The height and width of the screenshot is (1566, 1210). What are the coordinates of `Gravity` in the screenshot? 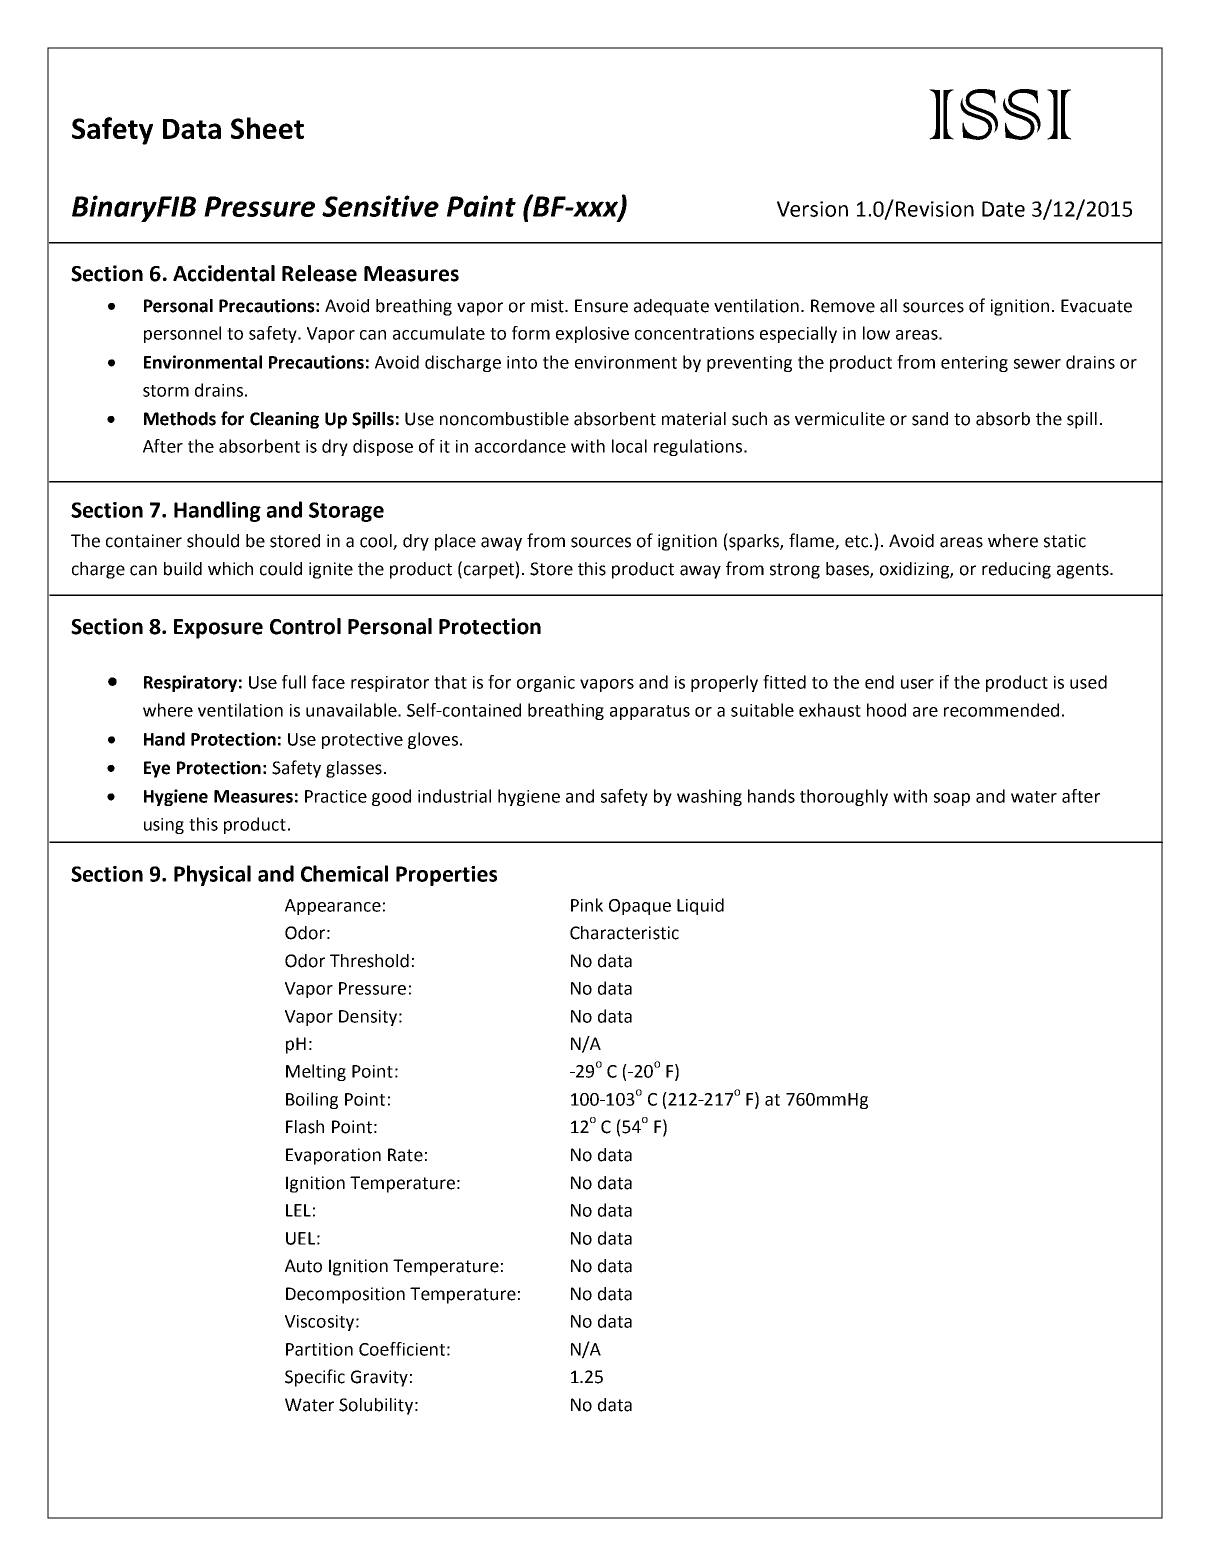 It's located at (379, 1378).
